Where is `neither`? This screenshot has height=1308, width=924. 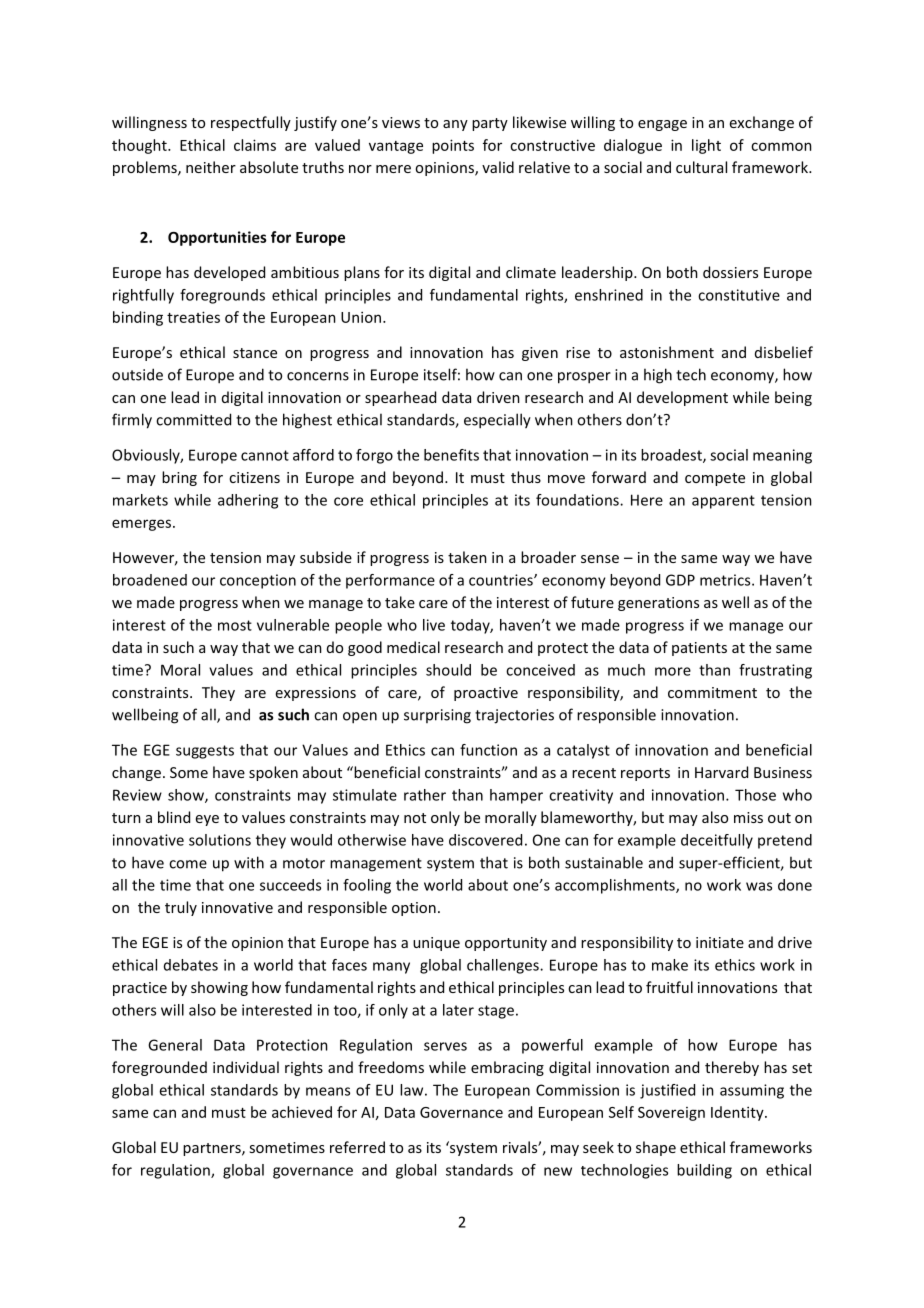 neither is located at coordinates (211, 167).
